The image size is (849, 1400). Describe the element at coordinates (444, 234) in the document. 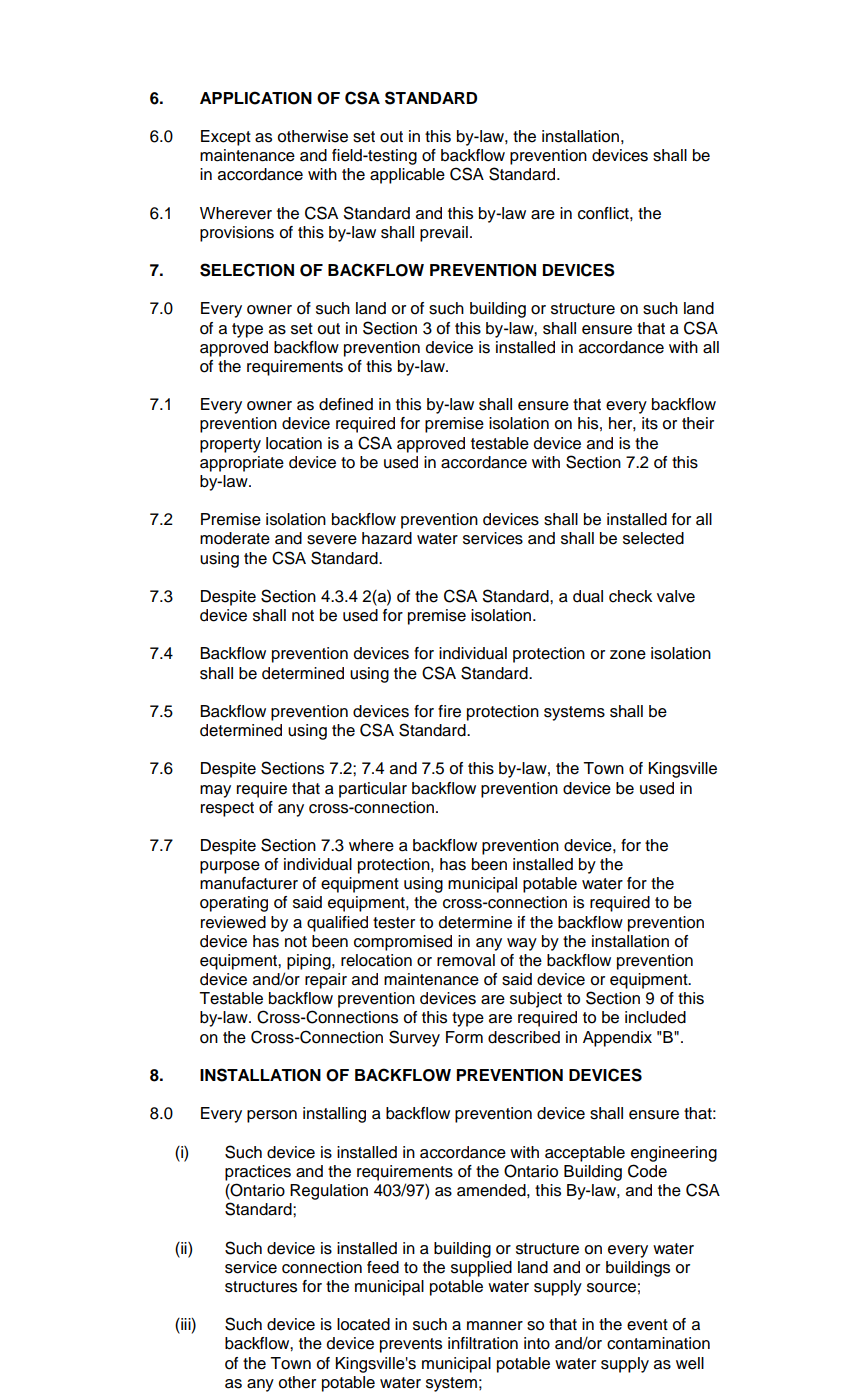

I see `prevail` at that location.
